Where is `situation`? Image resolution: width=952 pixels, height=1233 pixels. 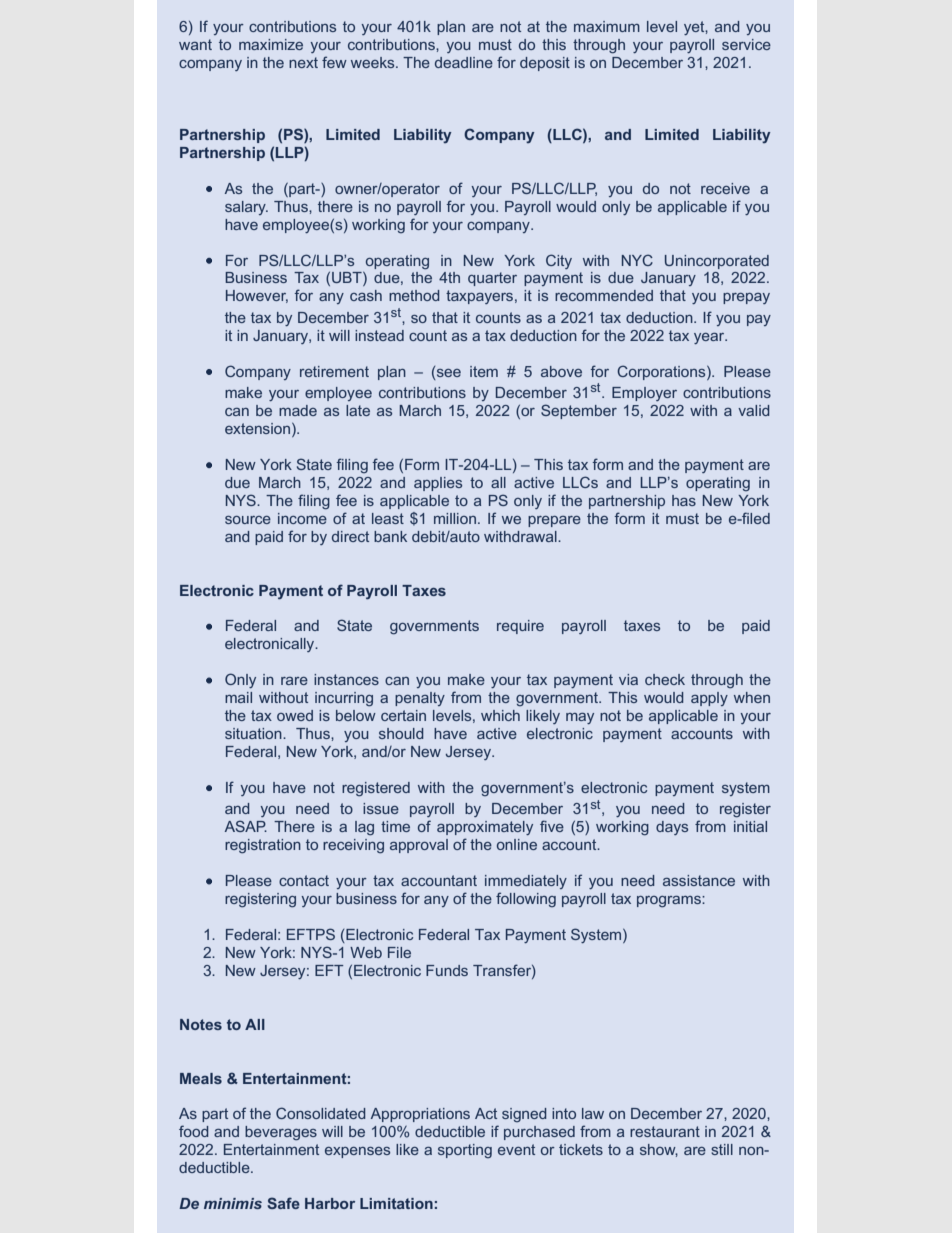
situation is located at coordinates (254, 733).
